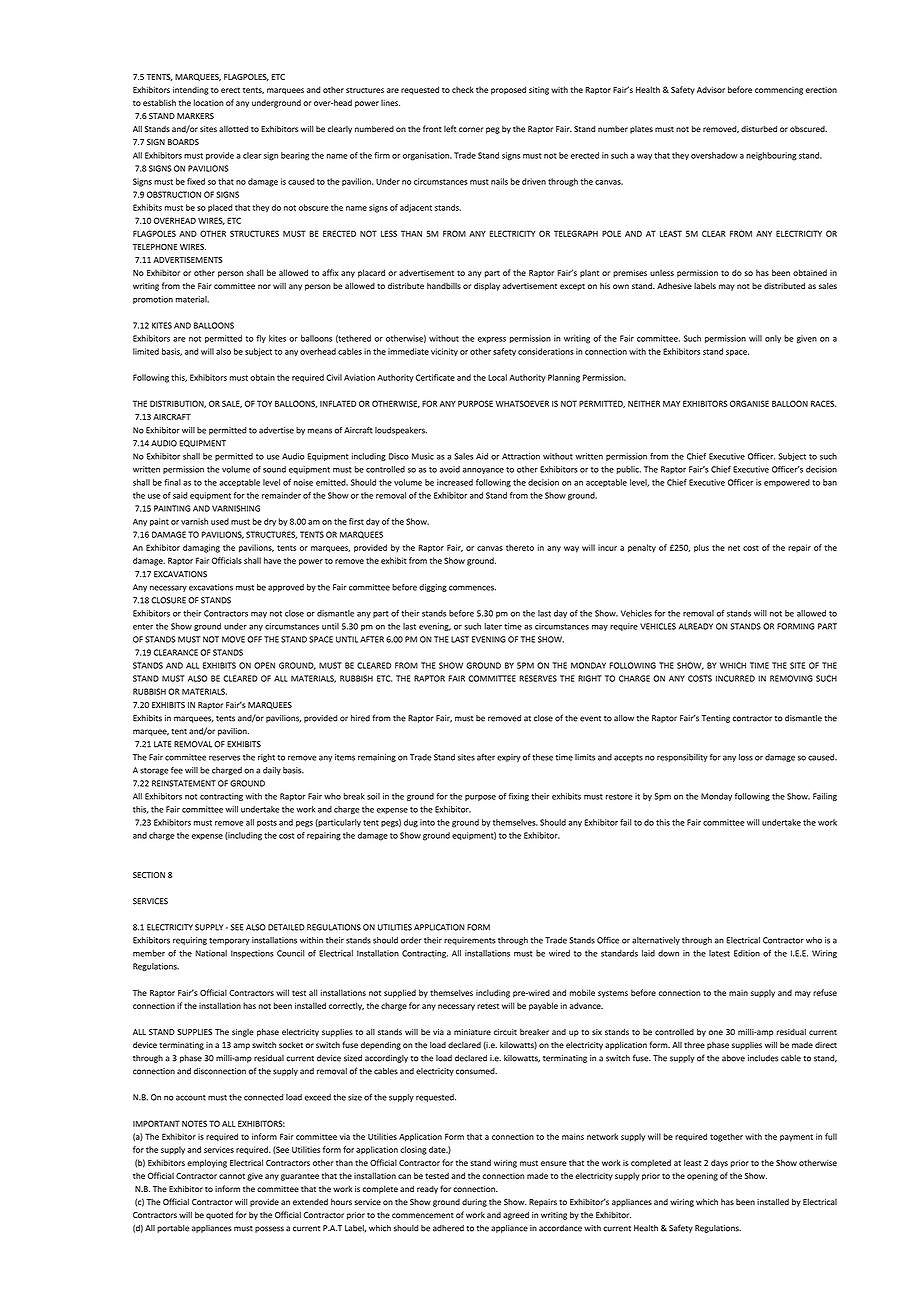 Image resolution: width=924 pixels, height=1308 pixels. What do you see at coordinates (261, 339) in the screenshot?
I see `fly` at bounding box center [261, 339].
